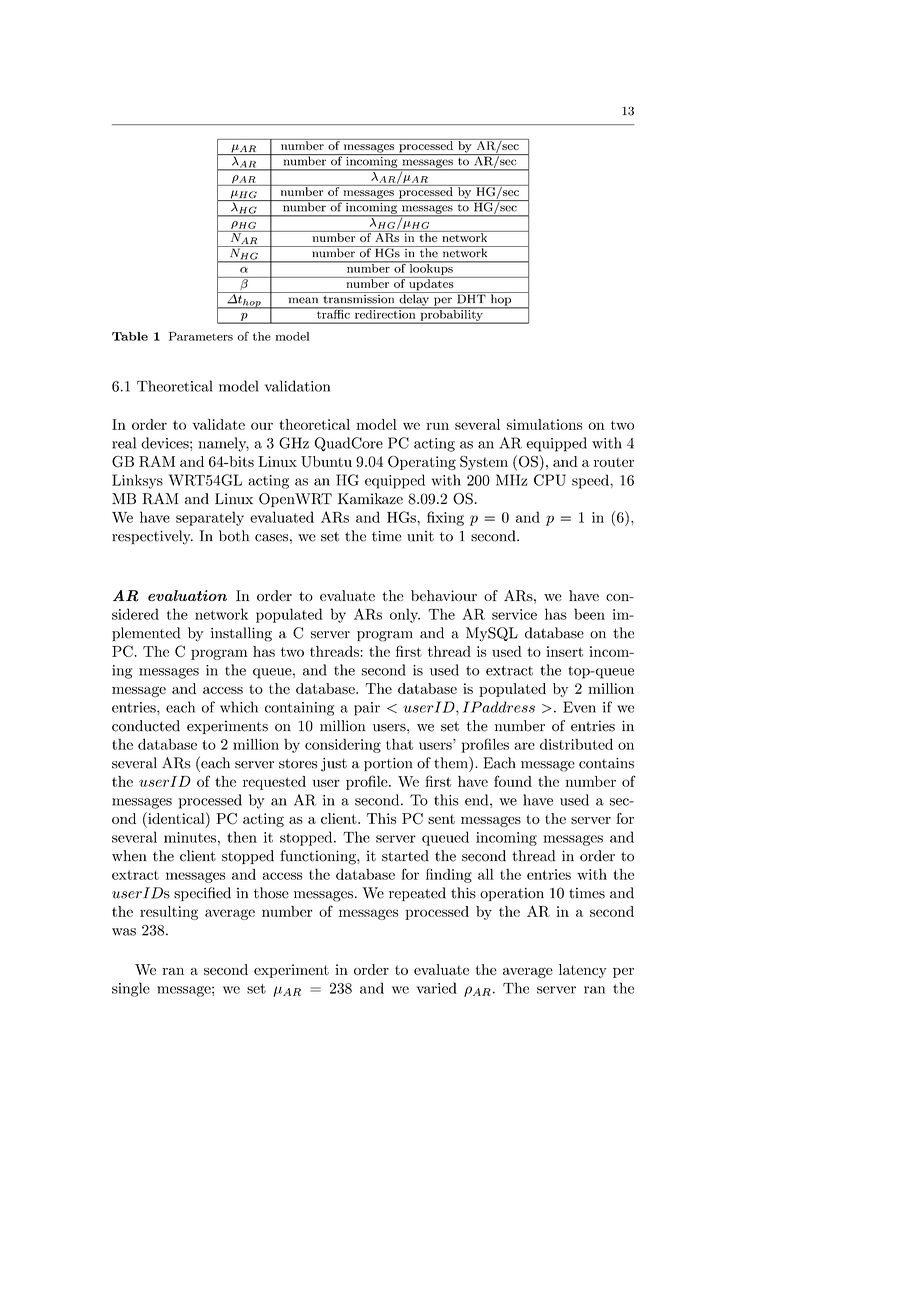 Image resolution: width=924 pixels, height=1308 pixels. Describe the element at coordinates (471, 298) in the page. I see `DHT` at that location.
